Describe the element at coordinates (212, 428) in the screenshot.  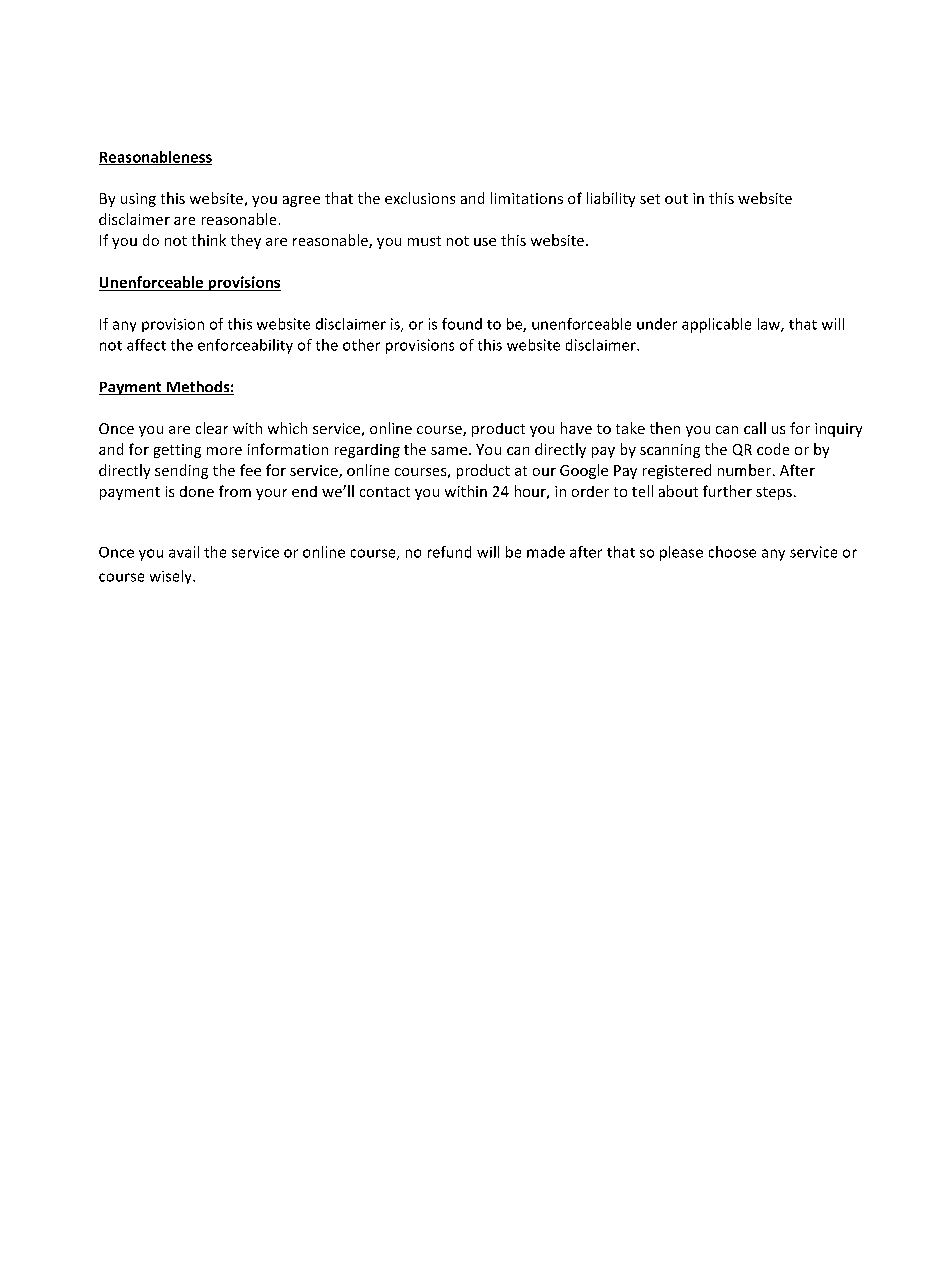
I see `clear` at that location.
